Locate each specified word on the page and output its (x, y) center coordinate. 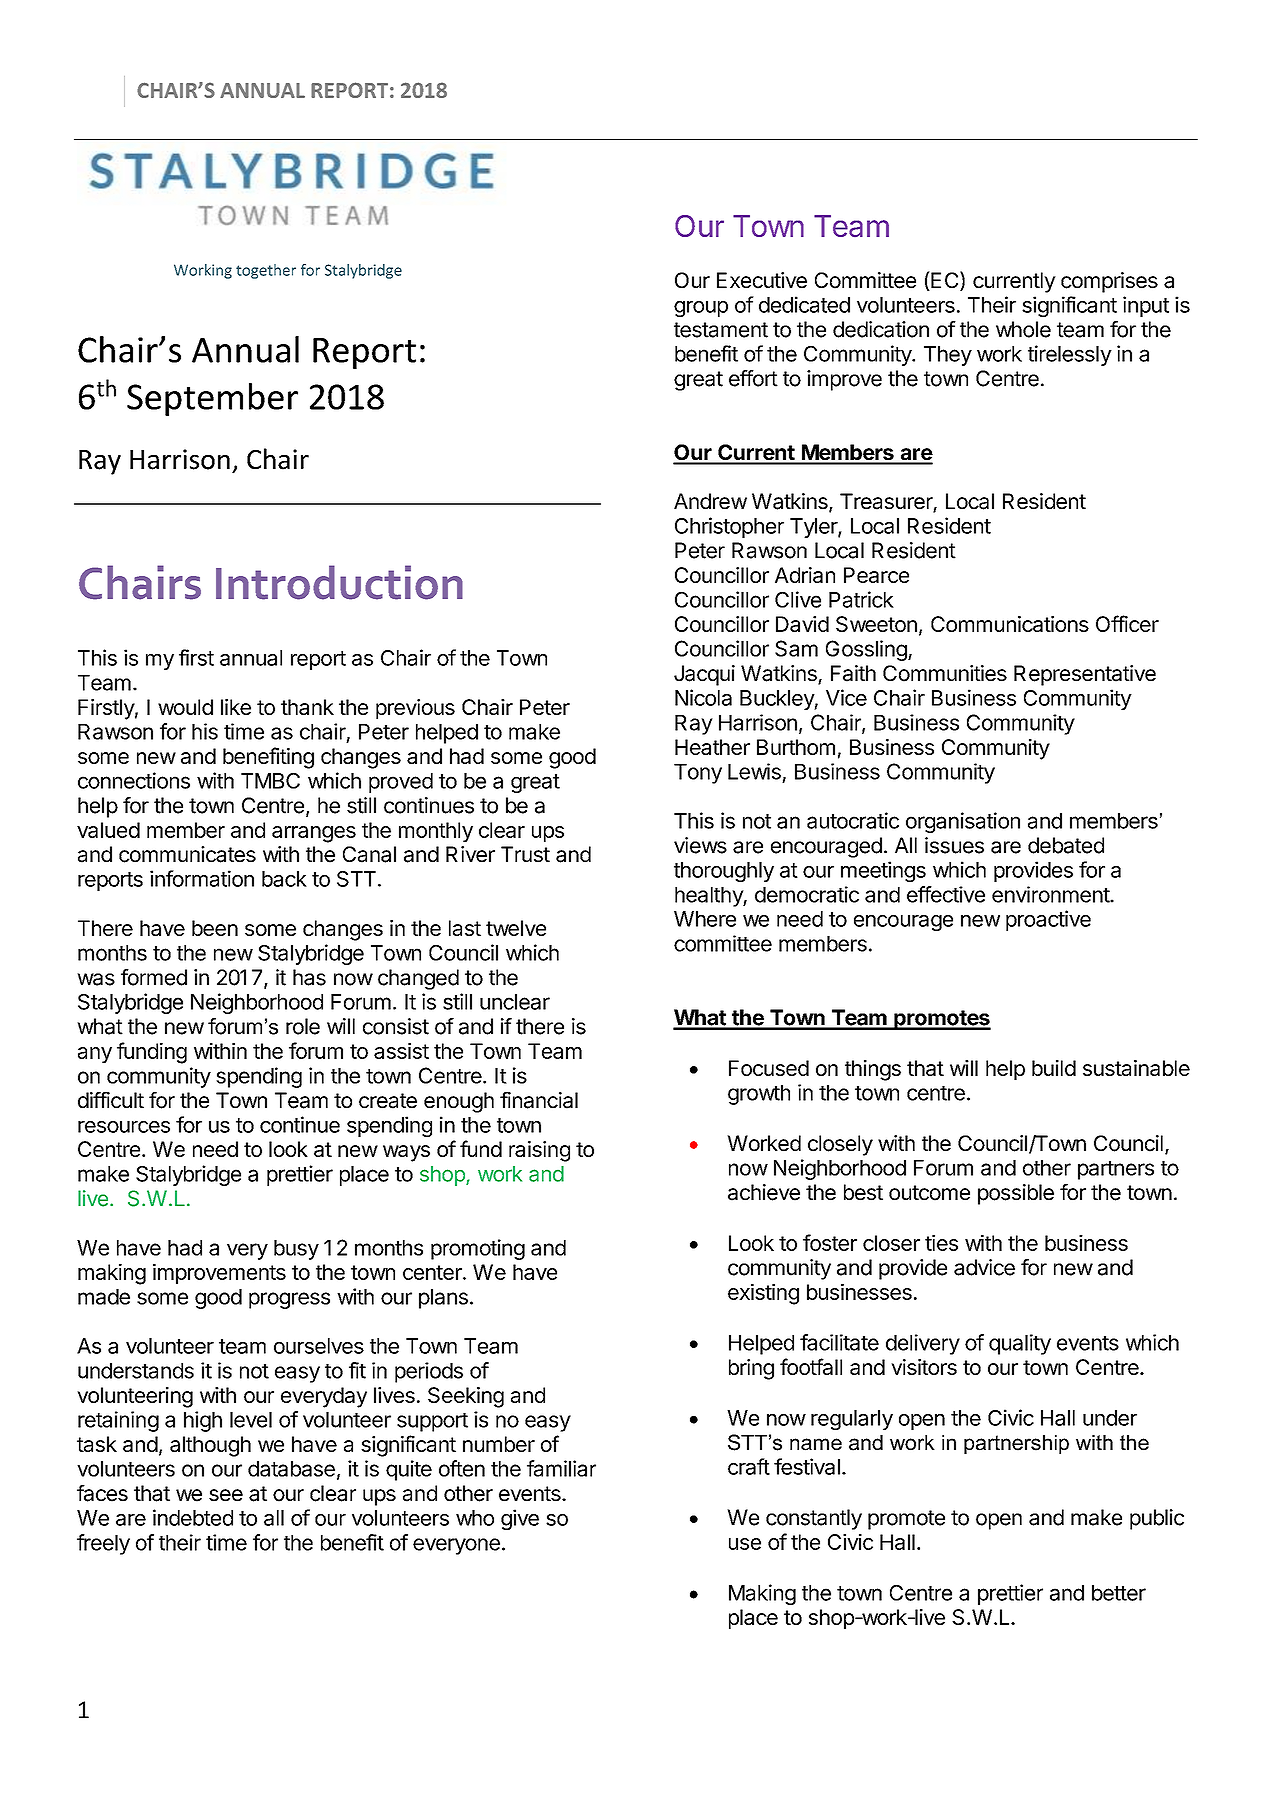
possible (1016, 1194)
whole (1023, 329)
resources (124, 1127)
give (520, 1519)
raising (539, 1151)
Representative (1085, 675)
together (266, 271)
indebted (193, 1517)
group (701, 309)
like (236, 707)
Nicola (703, 697)
